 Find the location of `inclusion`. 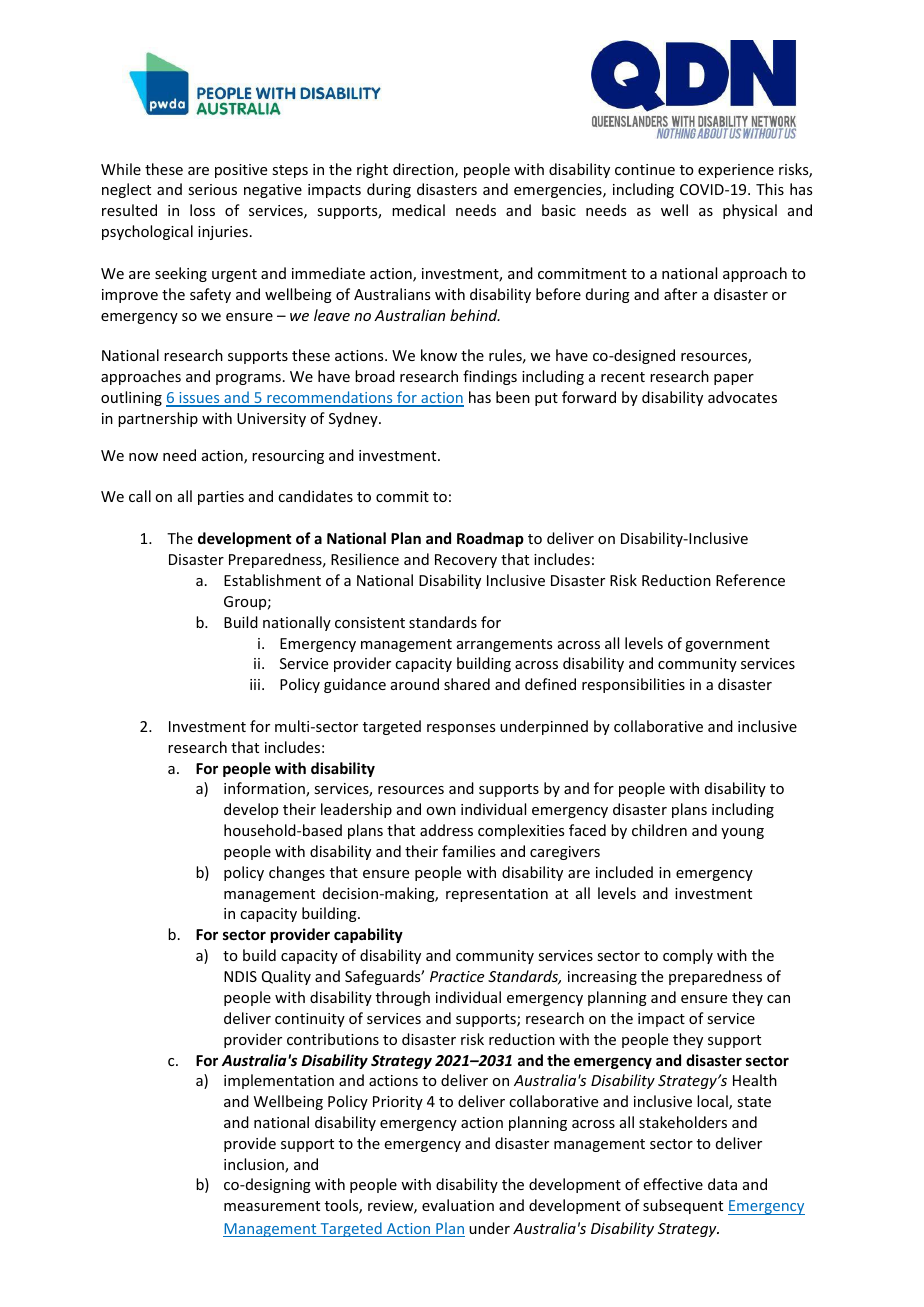

inclusion is located at coordinates (255, 1165).
